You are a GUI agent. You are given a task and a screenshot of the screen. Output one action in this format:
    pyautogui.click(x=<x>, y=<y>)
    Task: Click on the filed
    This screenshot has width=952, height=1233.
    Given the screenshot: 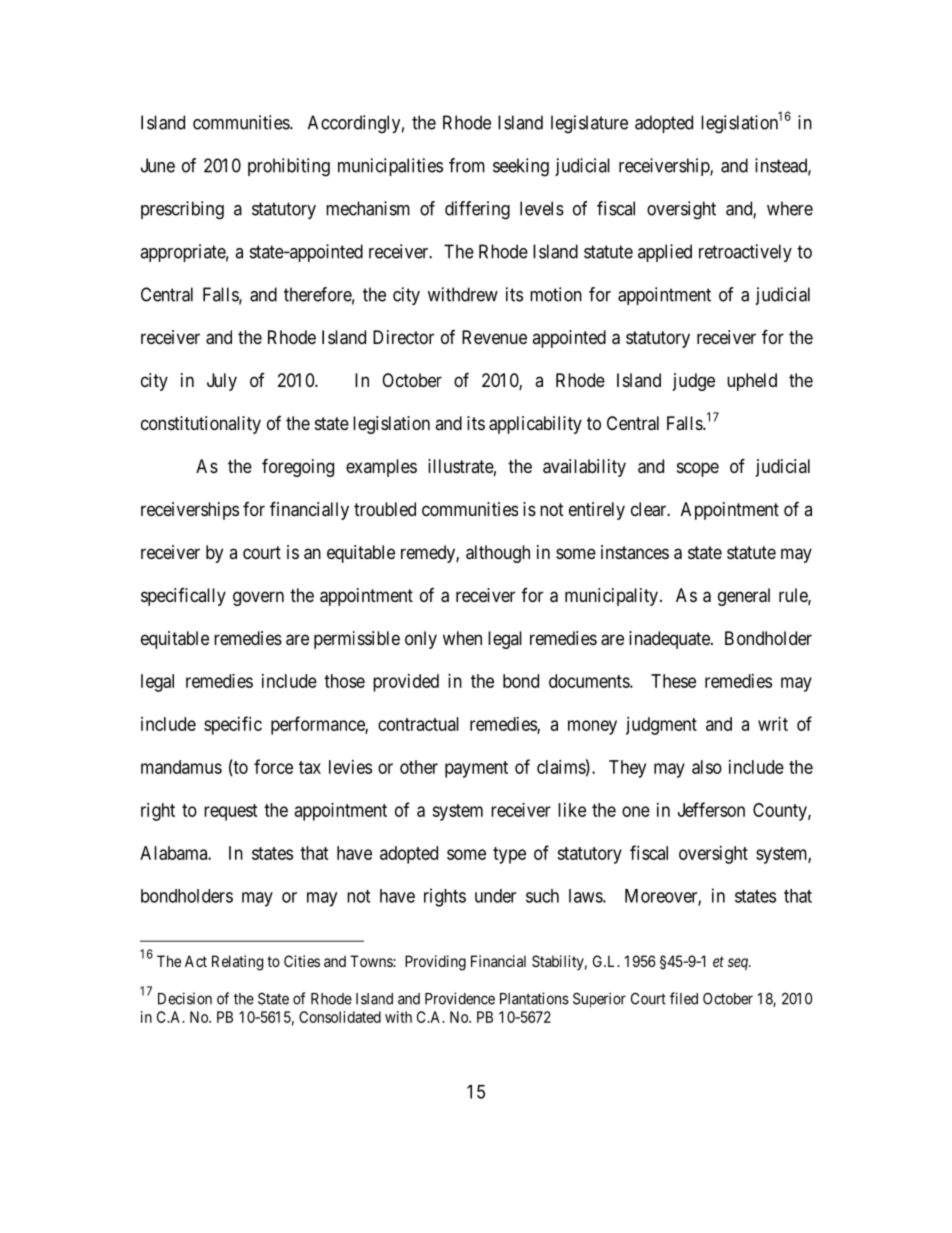 What is the action you would take?
    pyautogui.click(x=684, y=998)
